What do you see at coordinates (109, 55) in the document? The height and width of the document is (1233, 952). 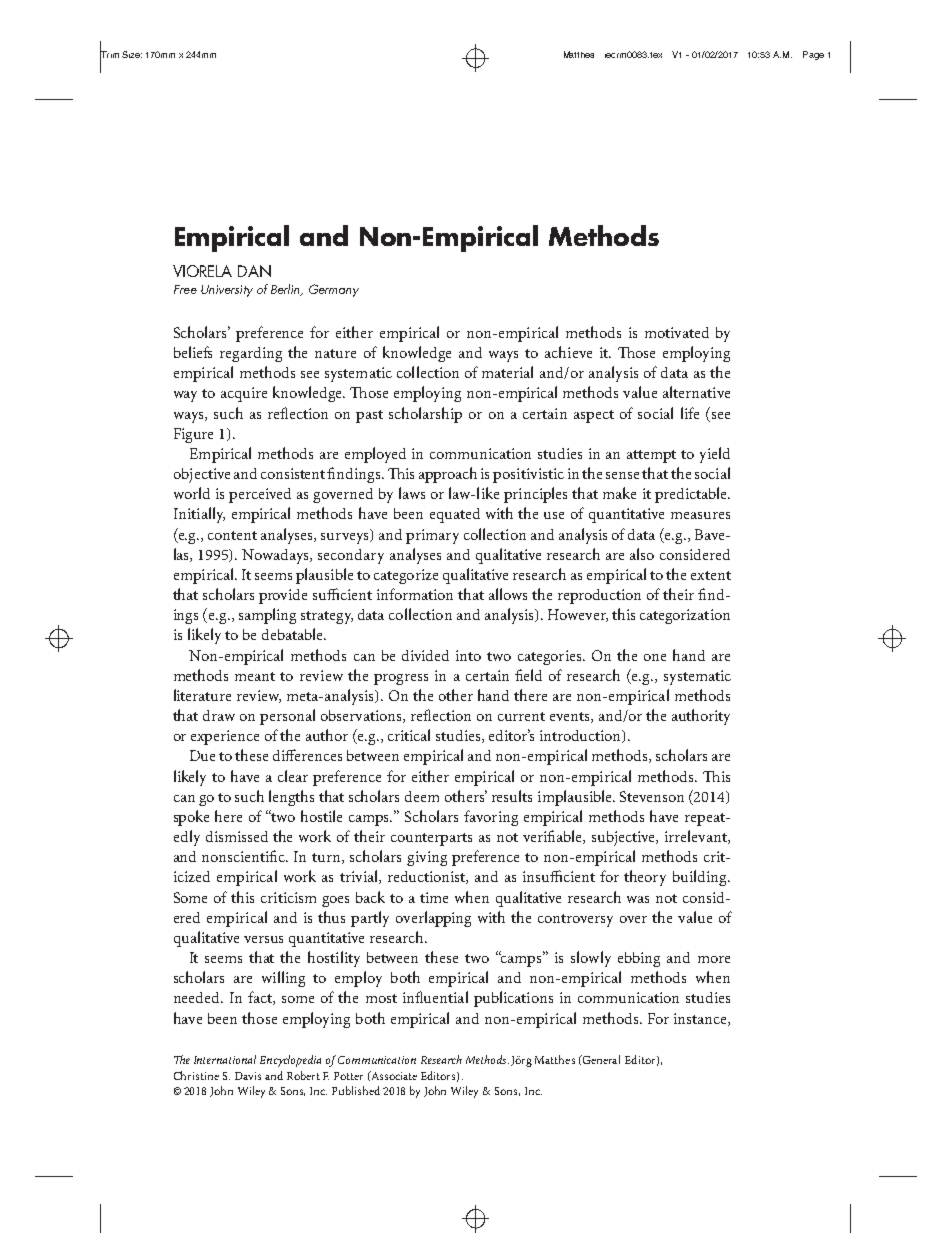 I see `Trim` at bounding box center [109, 55].
